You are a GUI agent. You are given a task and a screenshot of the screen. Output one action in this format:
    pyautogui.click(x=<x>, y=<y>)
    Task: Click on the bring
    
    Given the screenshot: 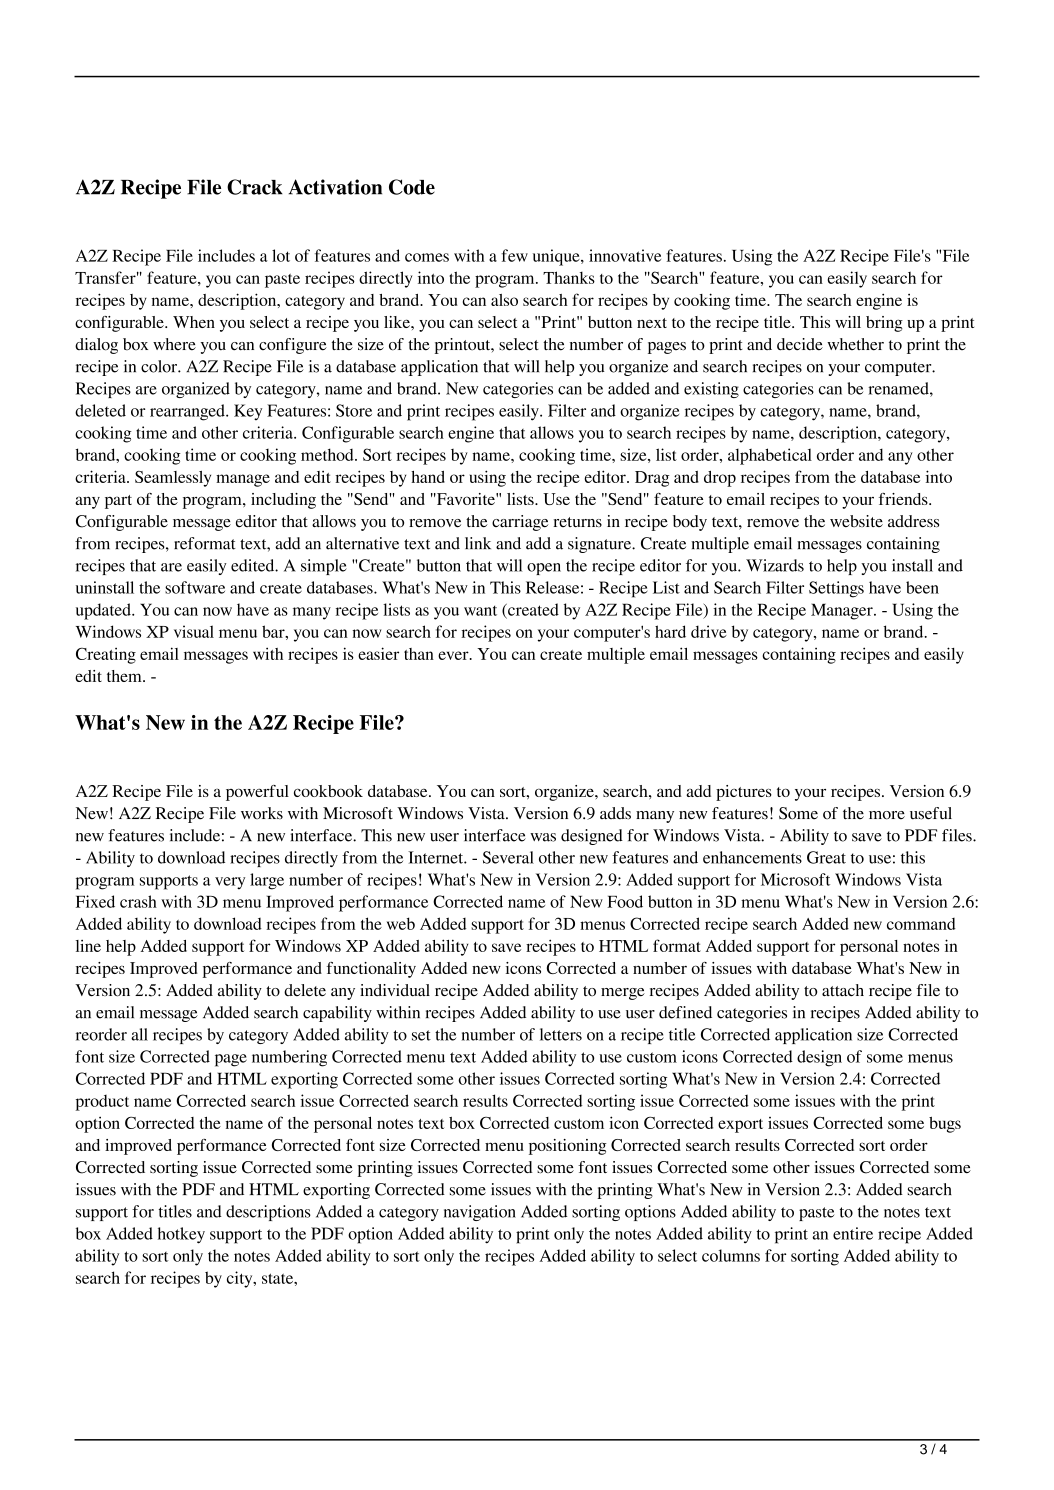 What is the action you would take?
    pyautogui.click(x=884, y=324)
